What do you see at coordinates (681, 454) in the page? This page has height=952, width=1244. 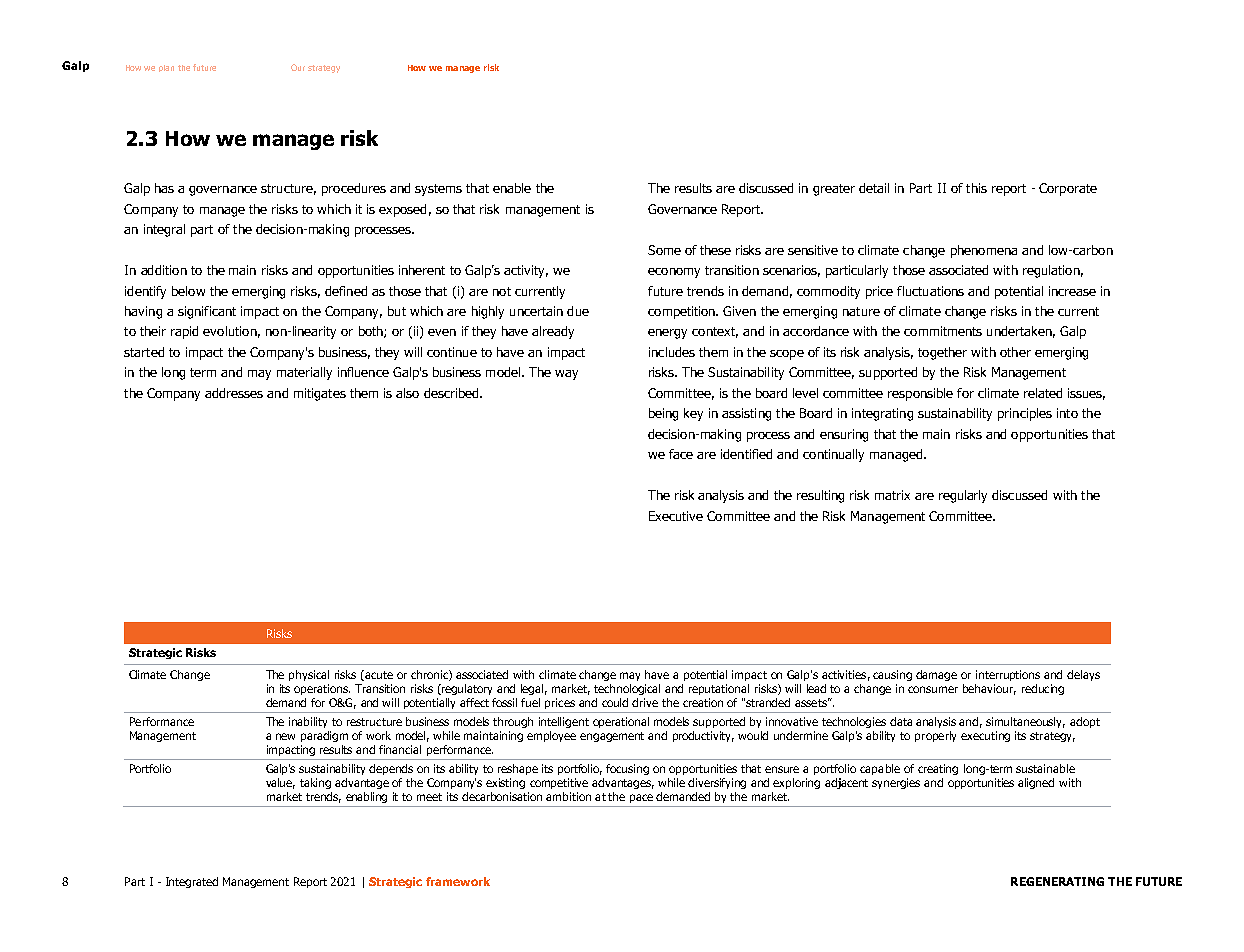 I see `face` at bounding box center [681, 454].
